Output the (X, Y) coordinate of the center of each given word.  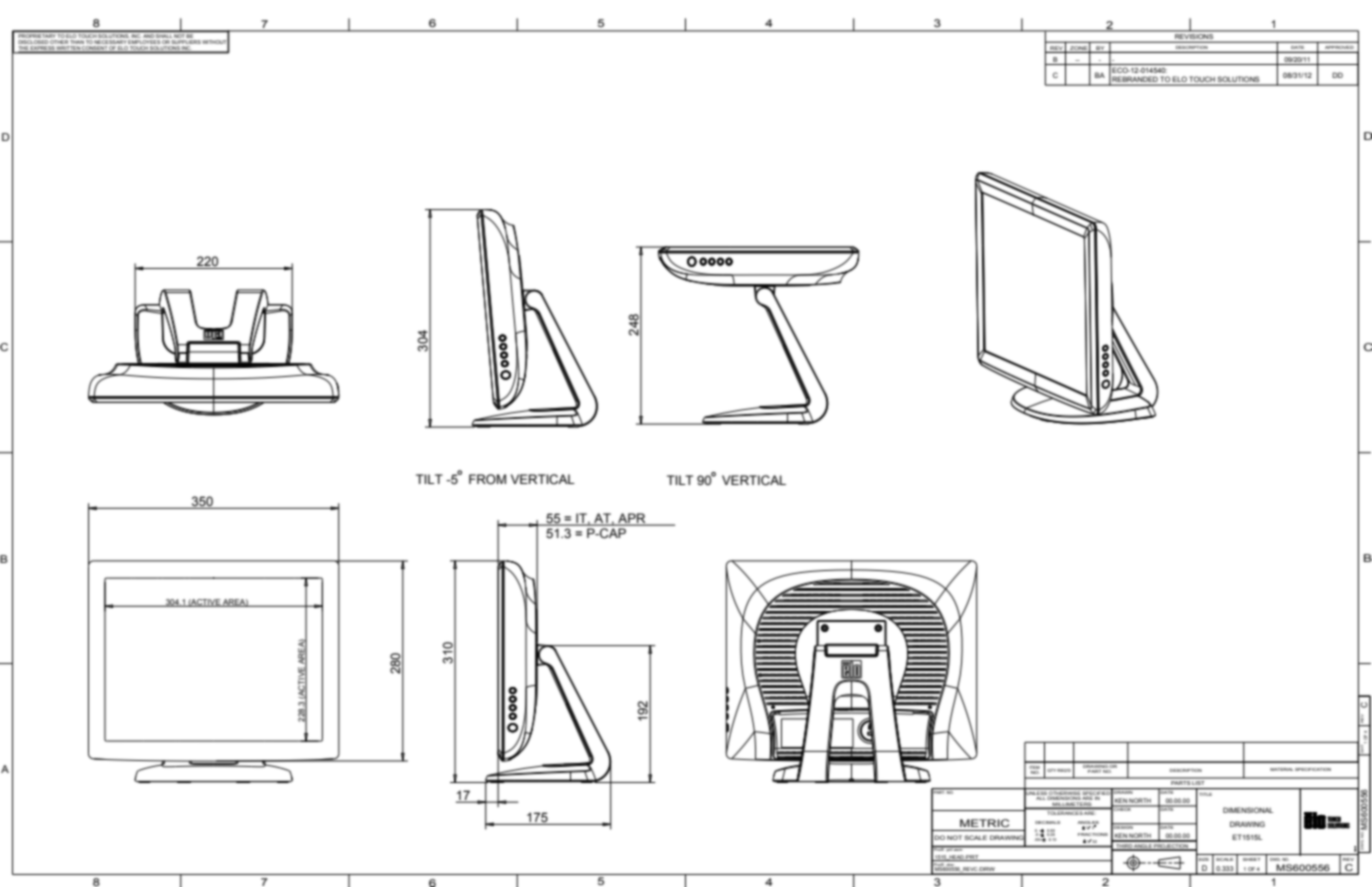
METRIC (984, 823)
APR (632, 519)
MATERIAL (1281, 769)
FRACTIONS (1093, 834)
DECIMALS (1047, 822)
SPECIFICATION (1313, 769)
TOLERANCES (1065, 813)
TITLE (1205, 794)
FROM (487, 479)
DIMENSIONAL (1248, 810)
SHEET (1251, 859)
